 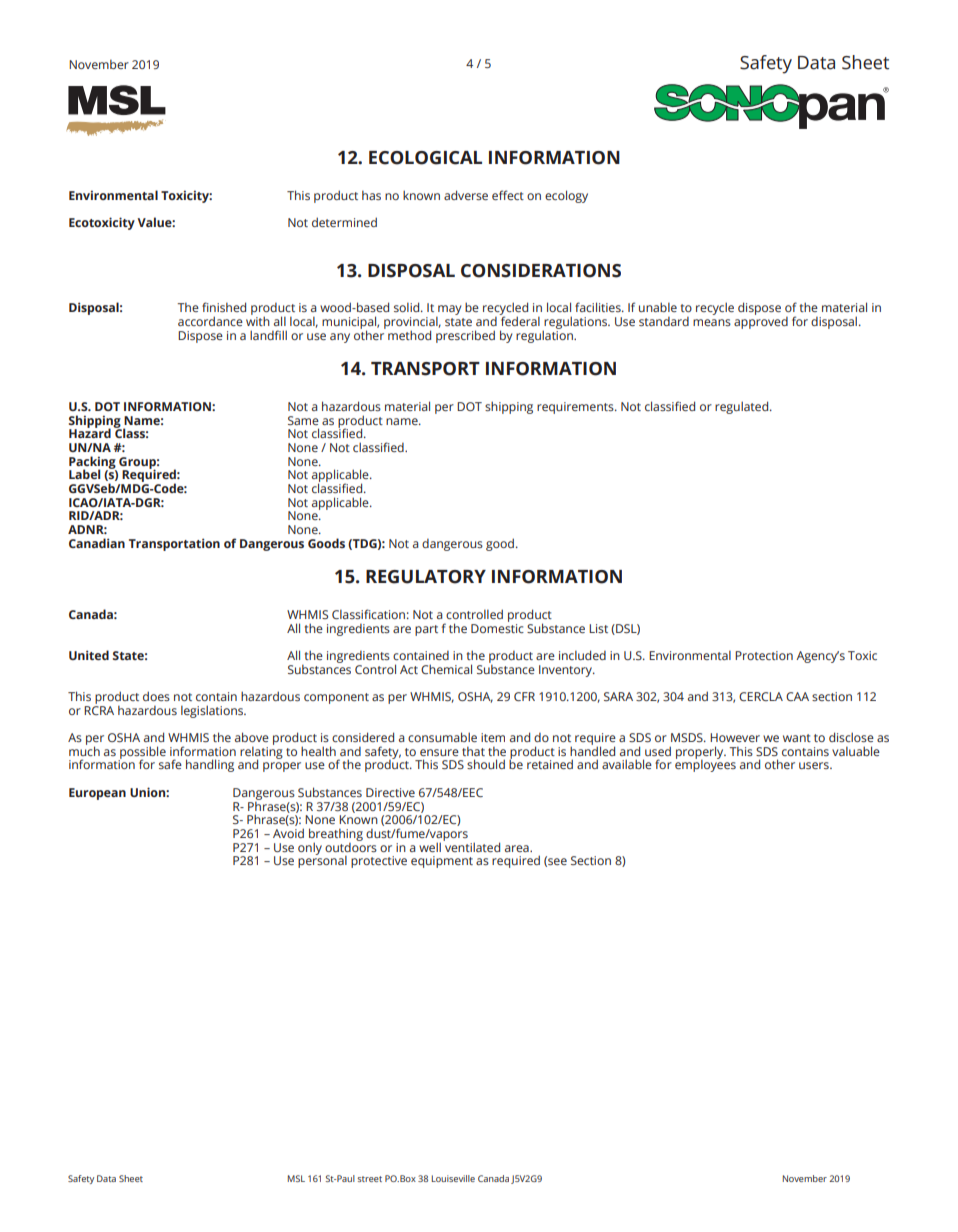 I want to click on adverse, so click(x=466, y=195).
